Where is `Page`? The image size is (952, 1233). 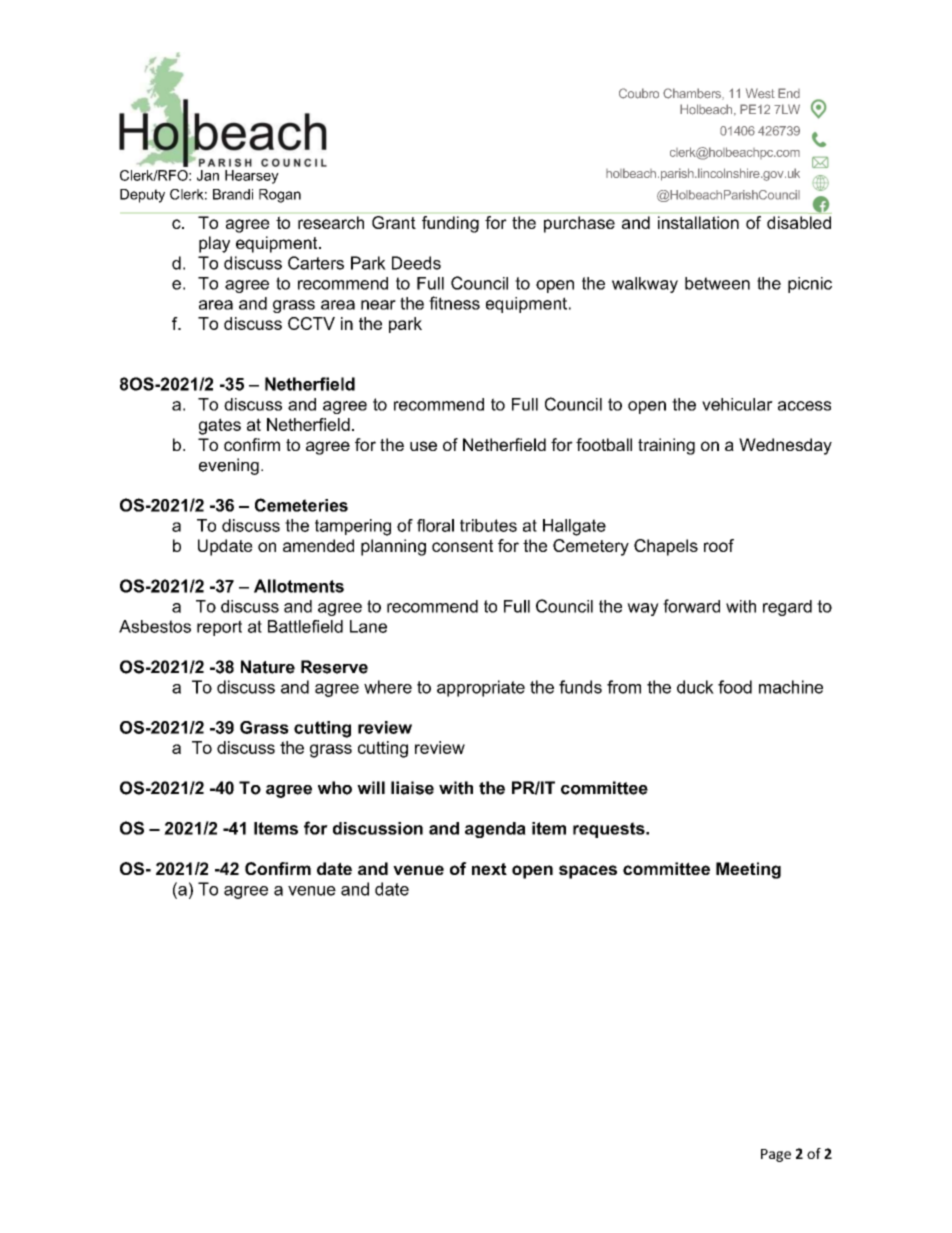 Page is located at coordinates (776, 1155).
